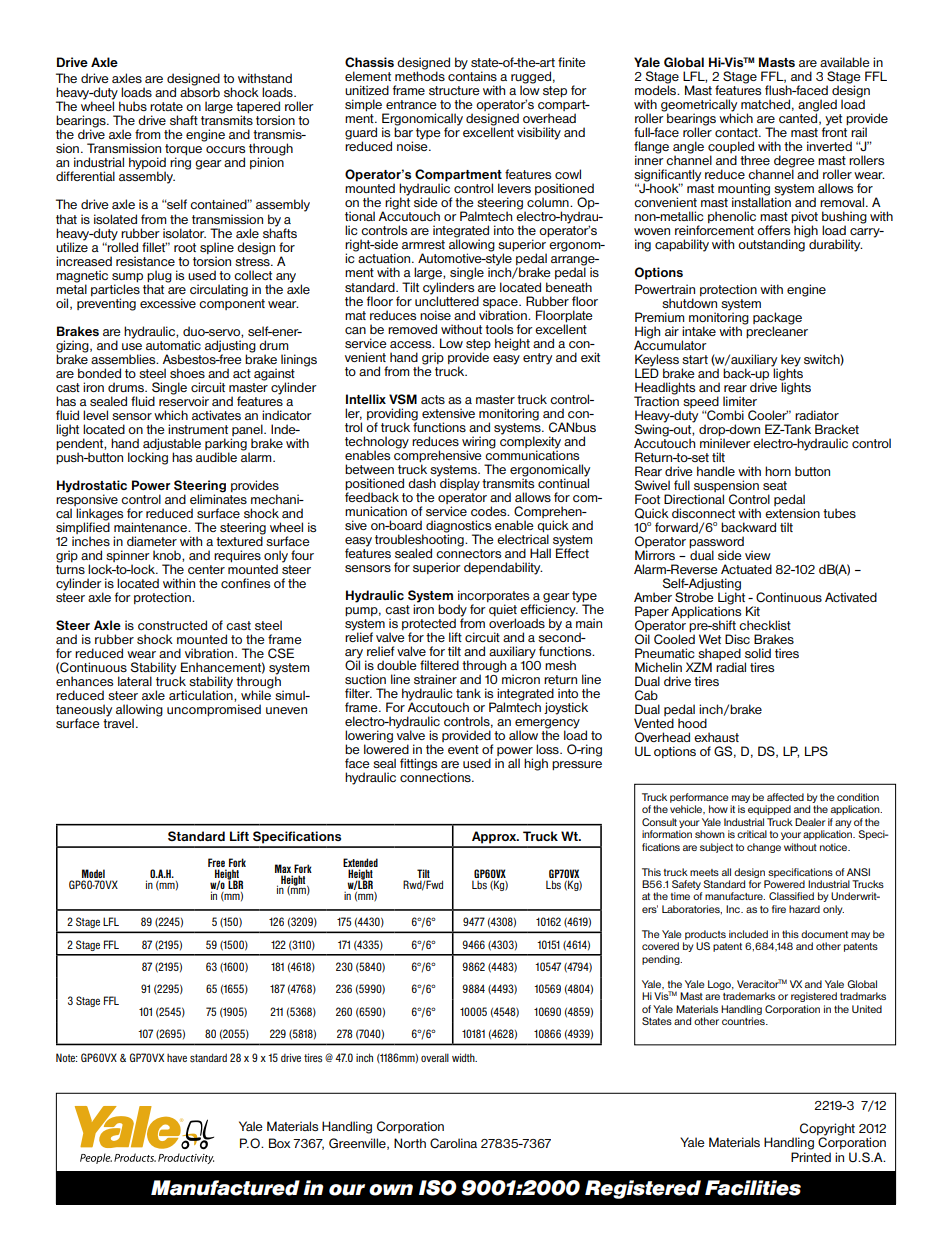  Describe the element at coordinates (118, 722) in the screenshot. I see `travel` at that location.
